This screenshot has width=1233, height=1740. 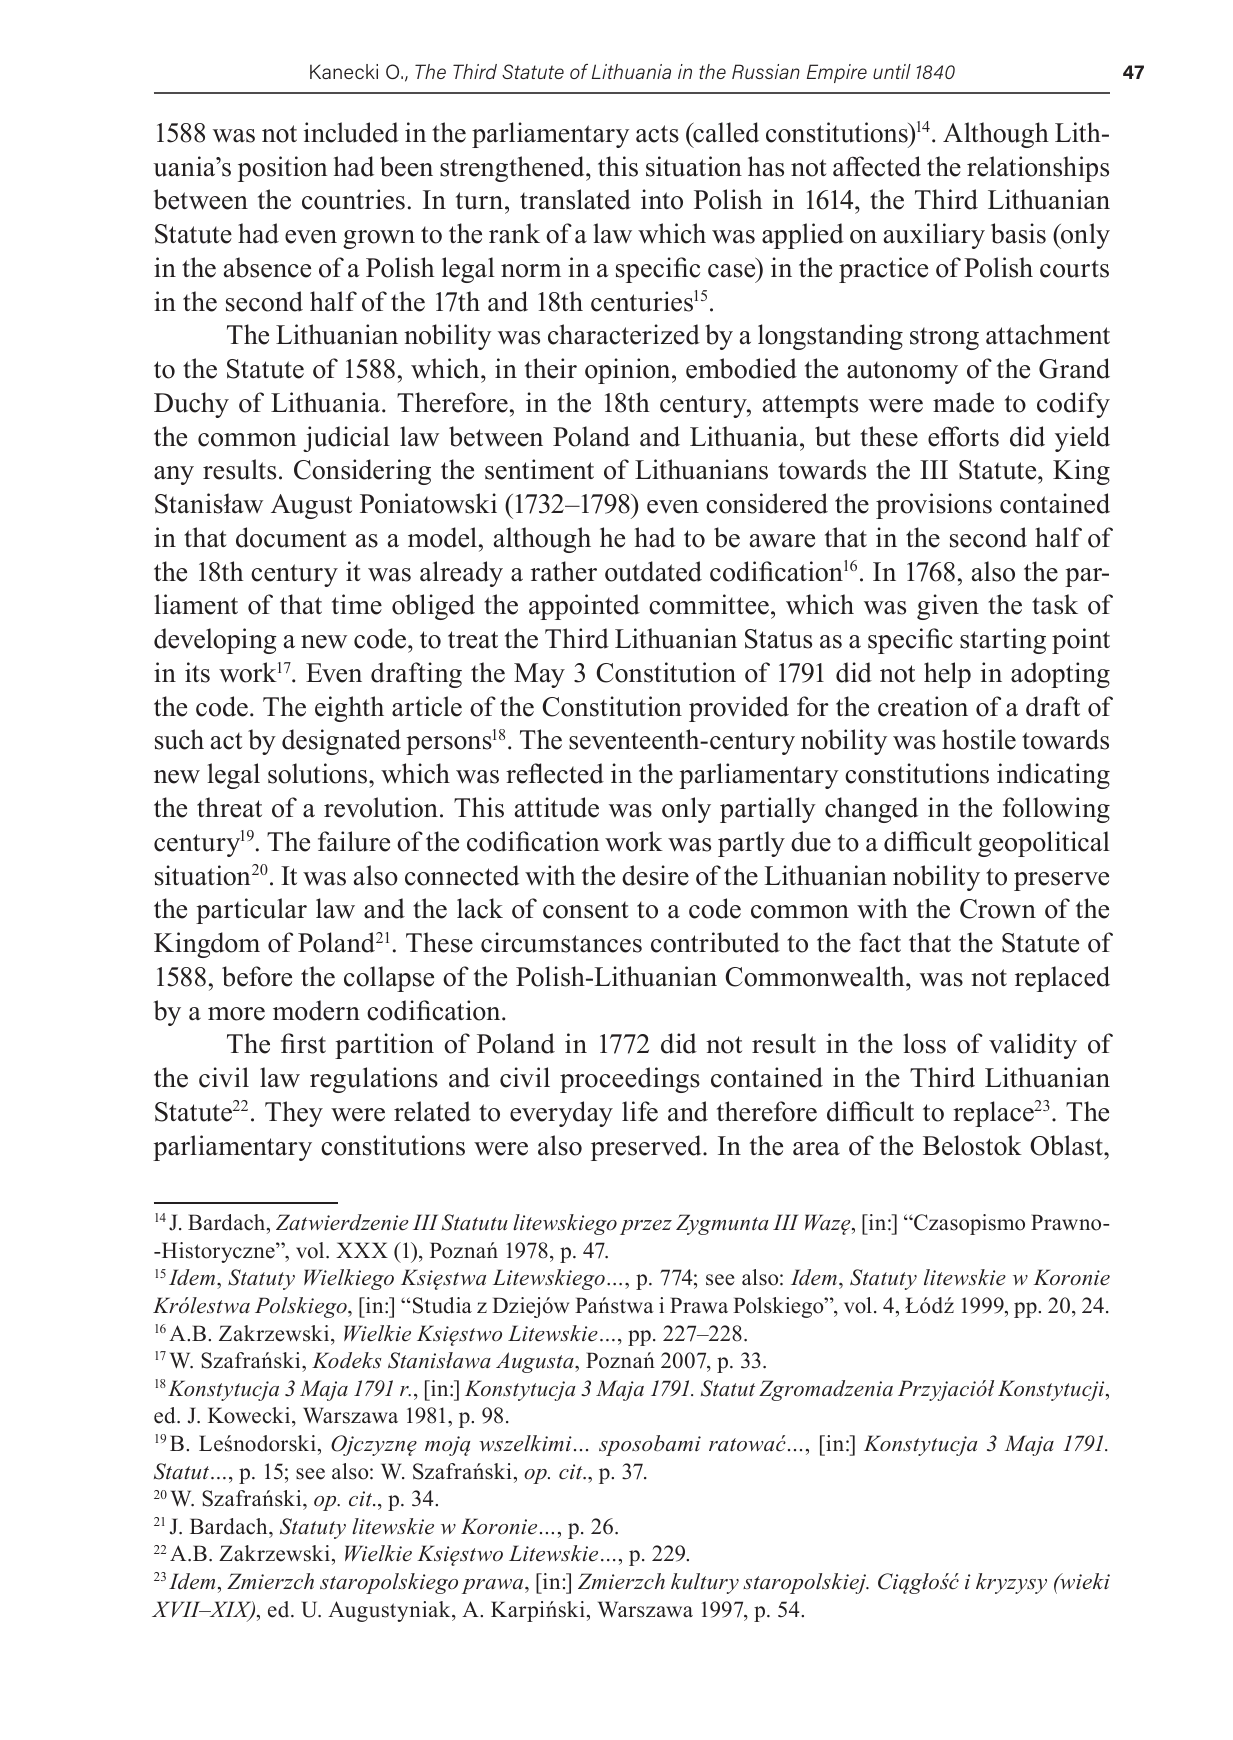 I want to click on life, so click(x=640, y=1111).
